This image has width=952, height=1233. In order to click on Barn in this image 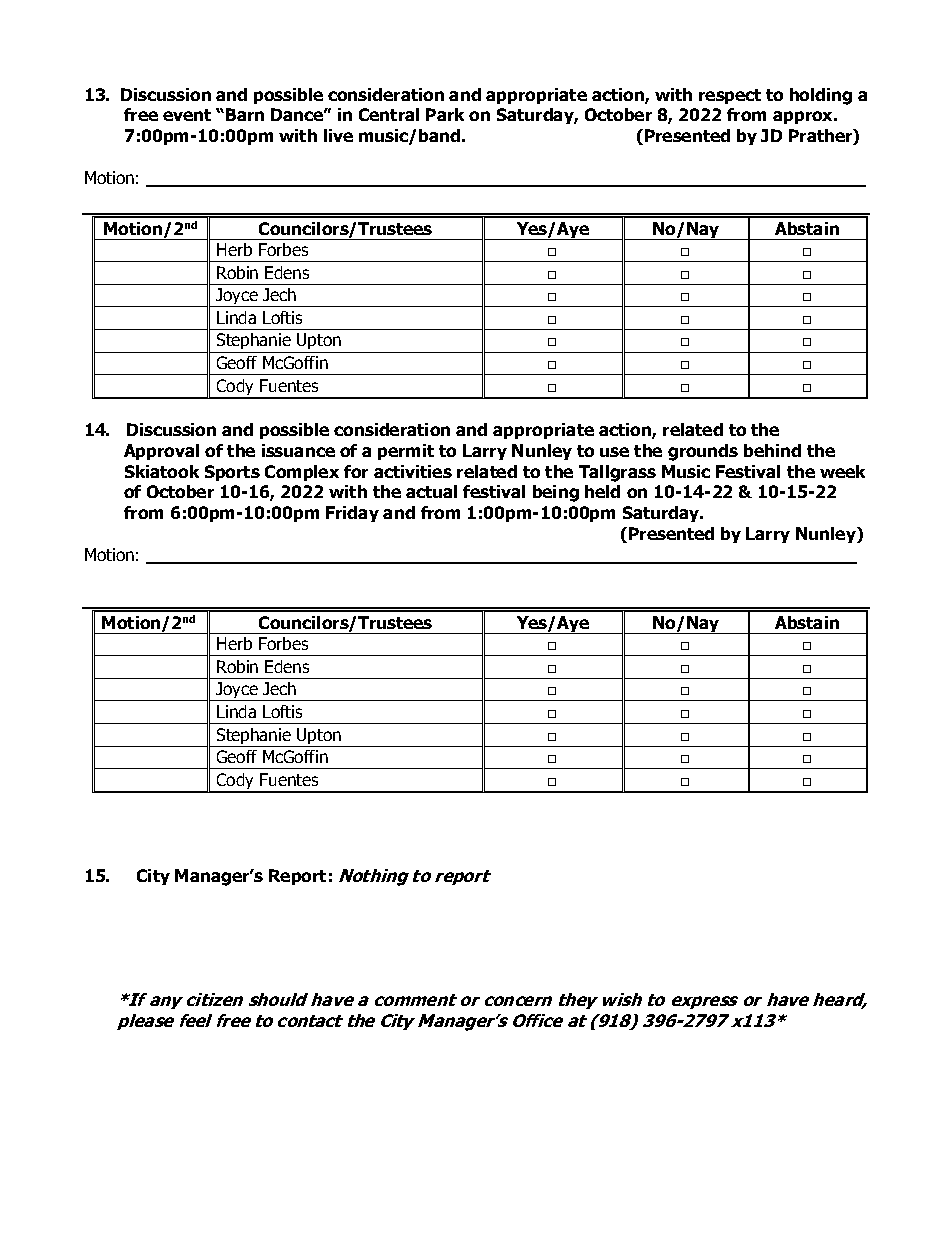, I will do `click(245, 114)`.
